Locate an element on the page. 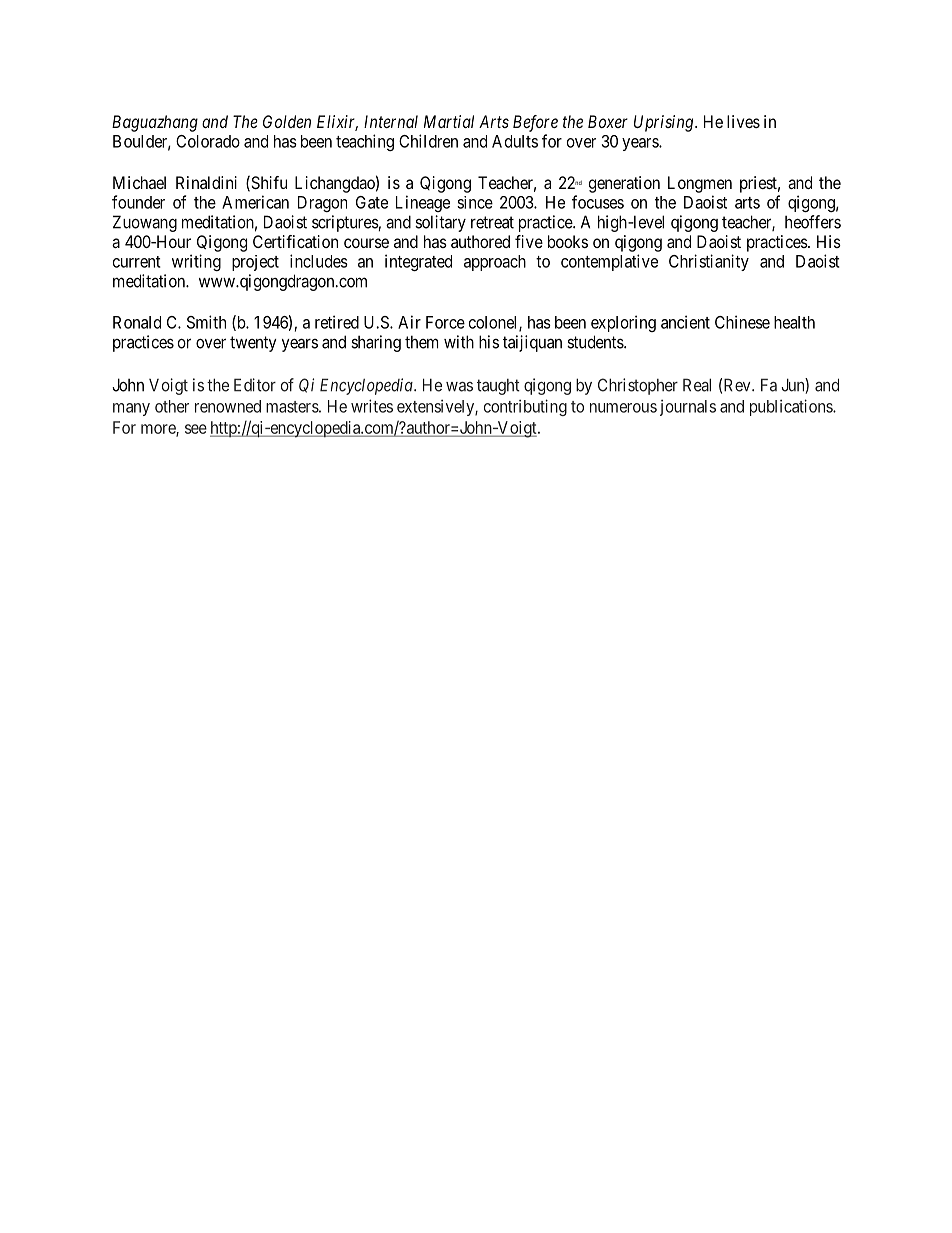 The width and height of the page is (952, 1233). twenty is located at coordinates (253, 344).
